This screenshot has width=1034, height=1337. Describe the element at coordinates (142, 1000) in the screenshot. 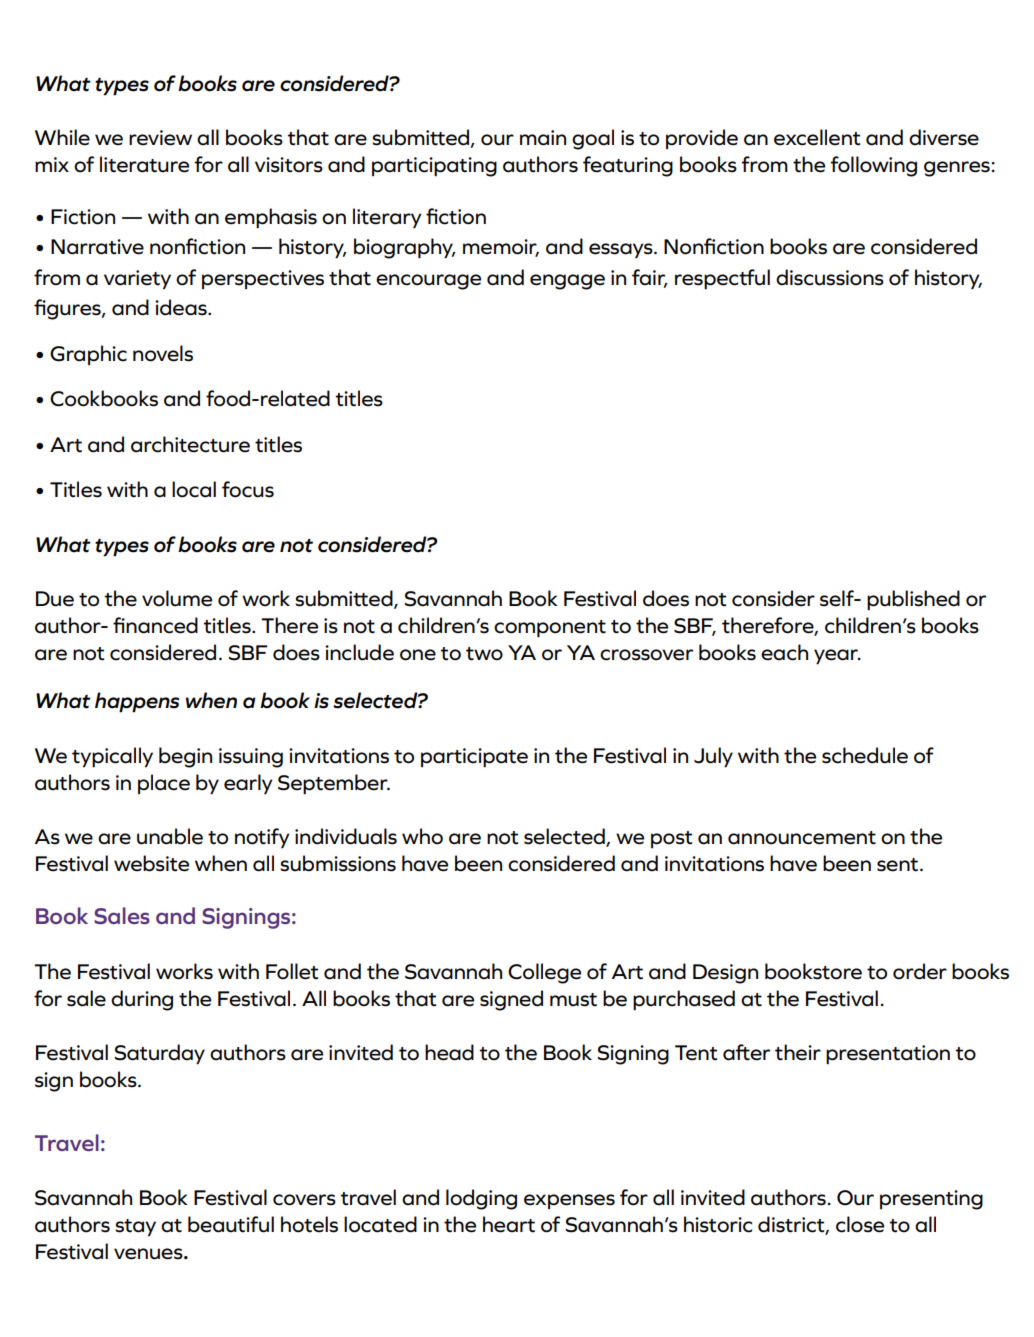

I see `during` at that location.
